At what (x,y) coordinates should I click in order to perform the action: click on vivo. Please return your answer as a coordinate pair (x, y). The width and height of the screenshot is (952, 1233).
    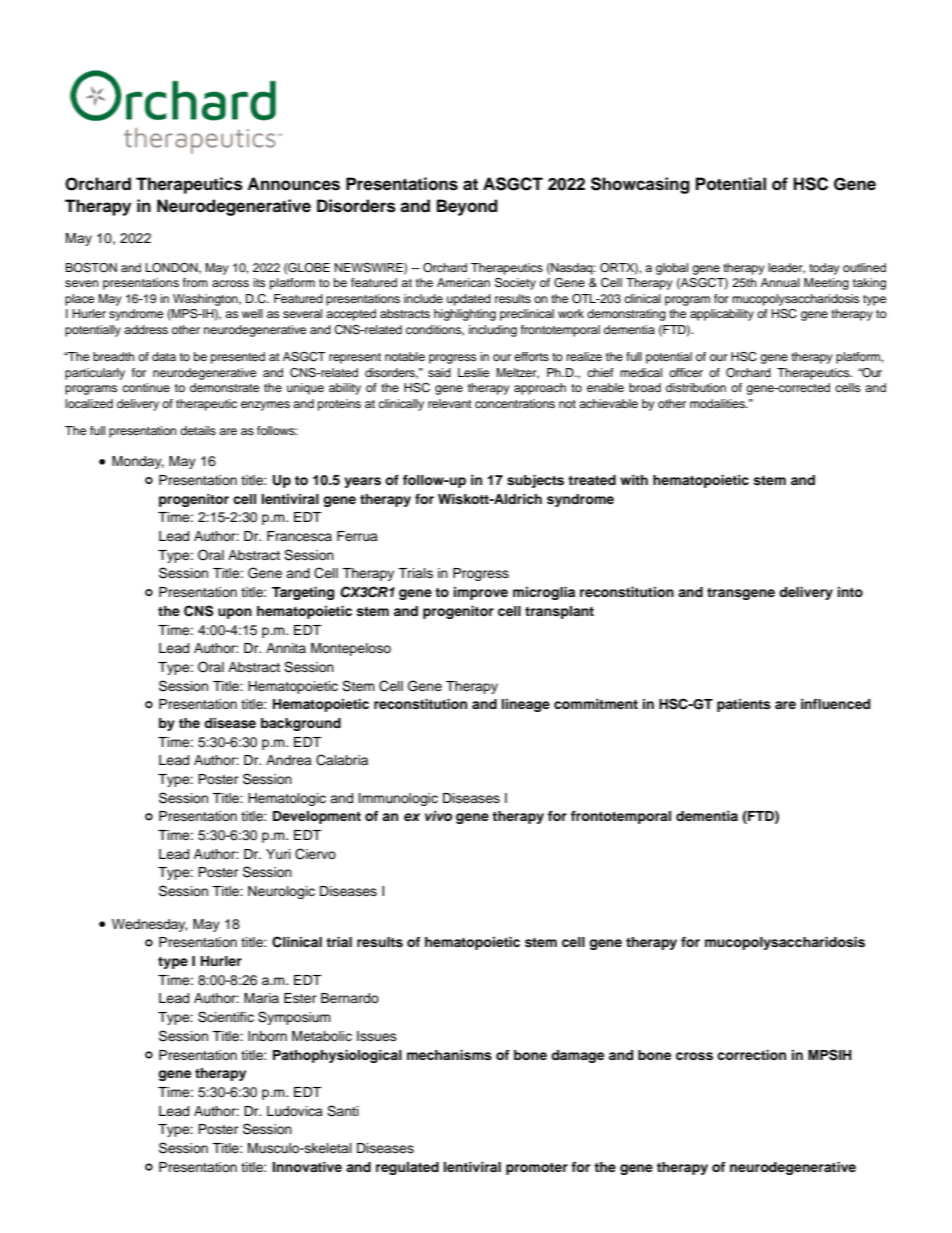
    Looking at the image, I should click on (438, 816).
